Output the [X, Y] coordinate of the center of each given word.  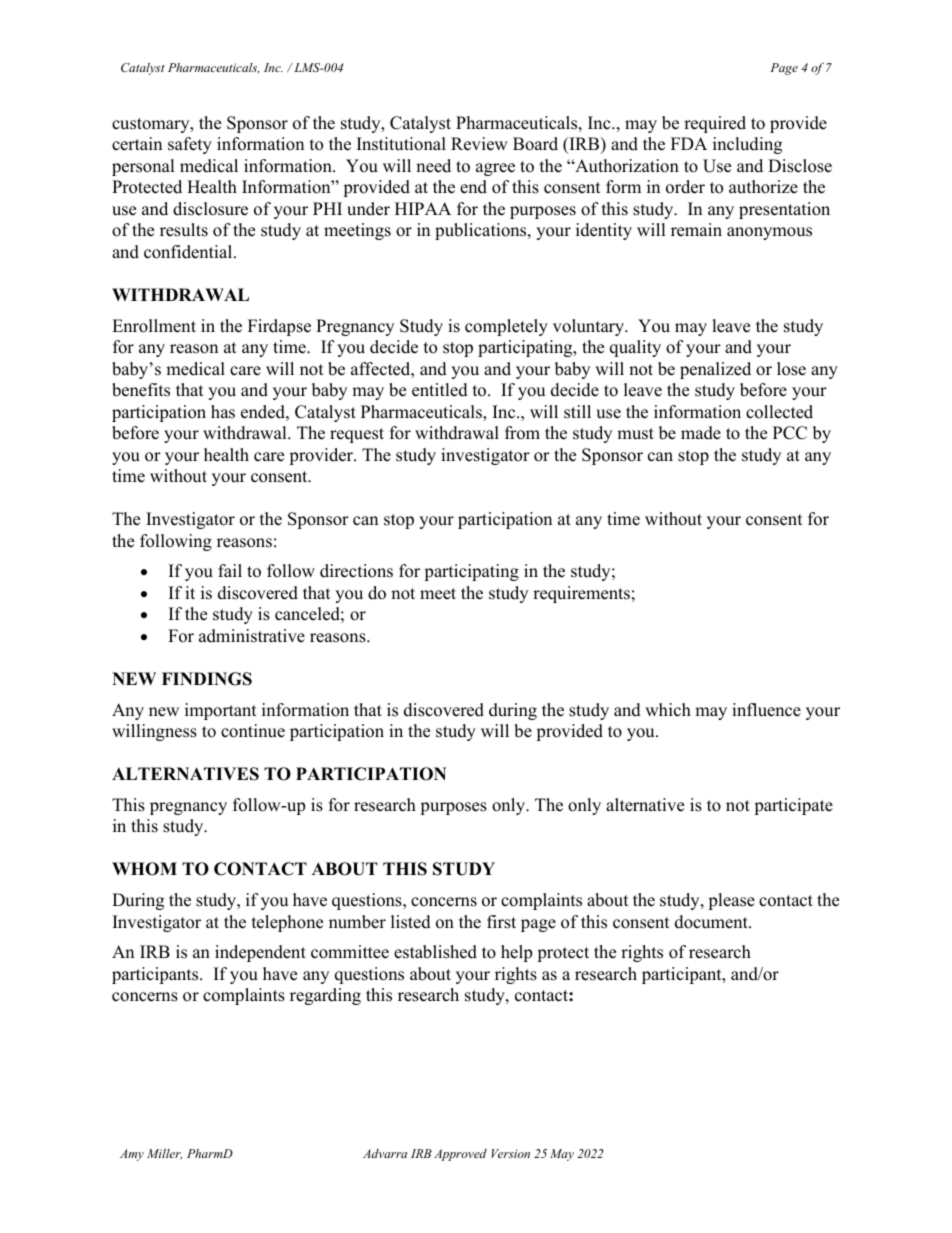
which [668, 710]
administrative [252, 636]
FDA [689, 143]
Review [479, 144]
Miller [164, 1154]
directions [356, 571]
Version [511, 1153]
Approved [460, 1155]
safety [190, 145]
